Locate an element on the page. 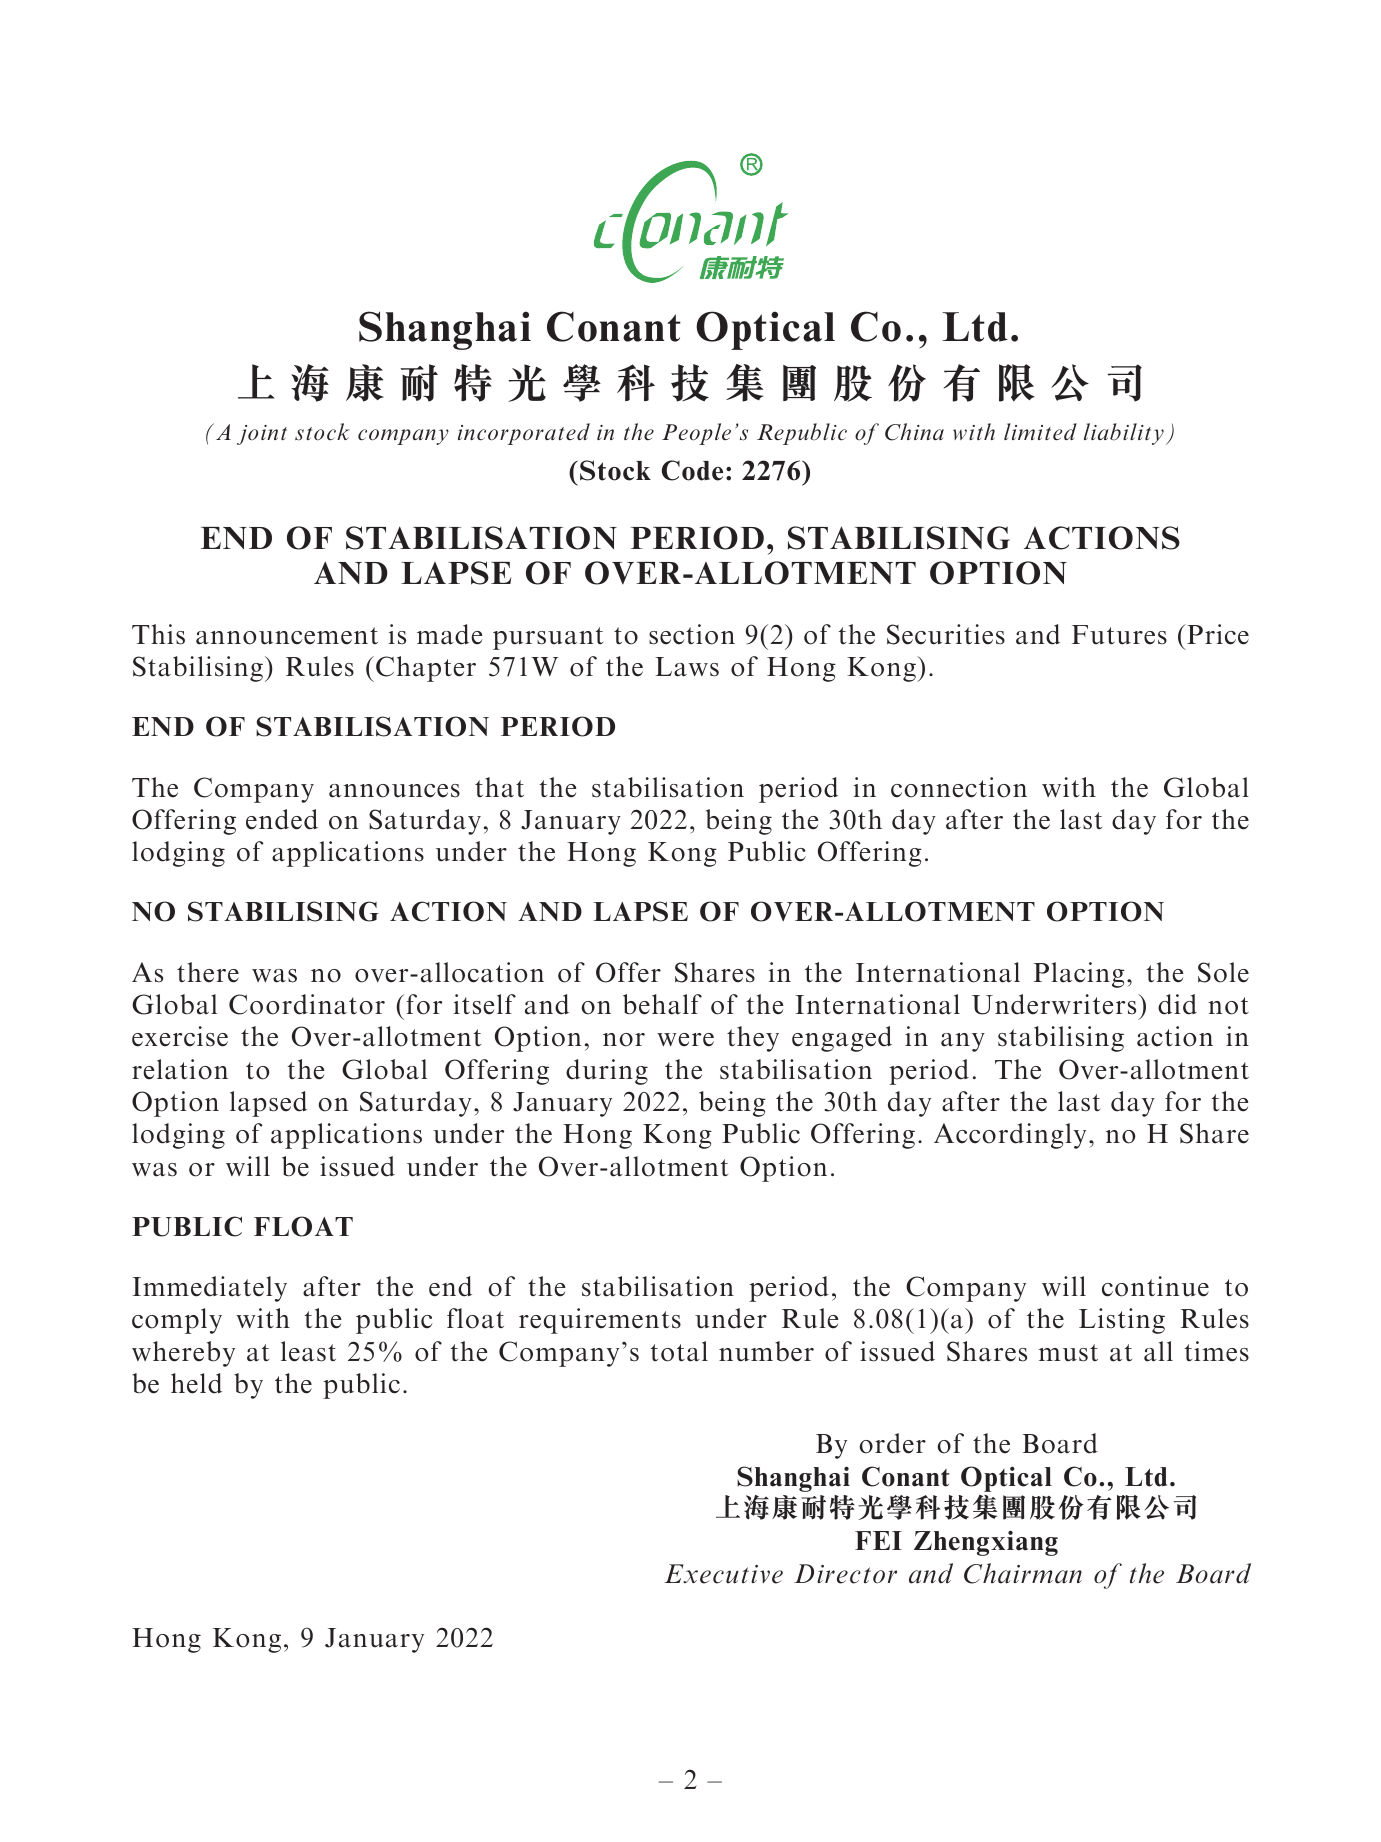  Executive is located at coordinates (723, 1574).
